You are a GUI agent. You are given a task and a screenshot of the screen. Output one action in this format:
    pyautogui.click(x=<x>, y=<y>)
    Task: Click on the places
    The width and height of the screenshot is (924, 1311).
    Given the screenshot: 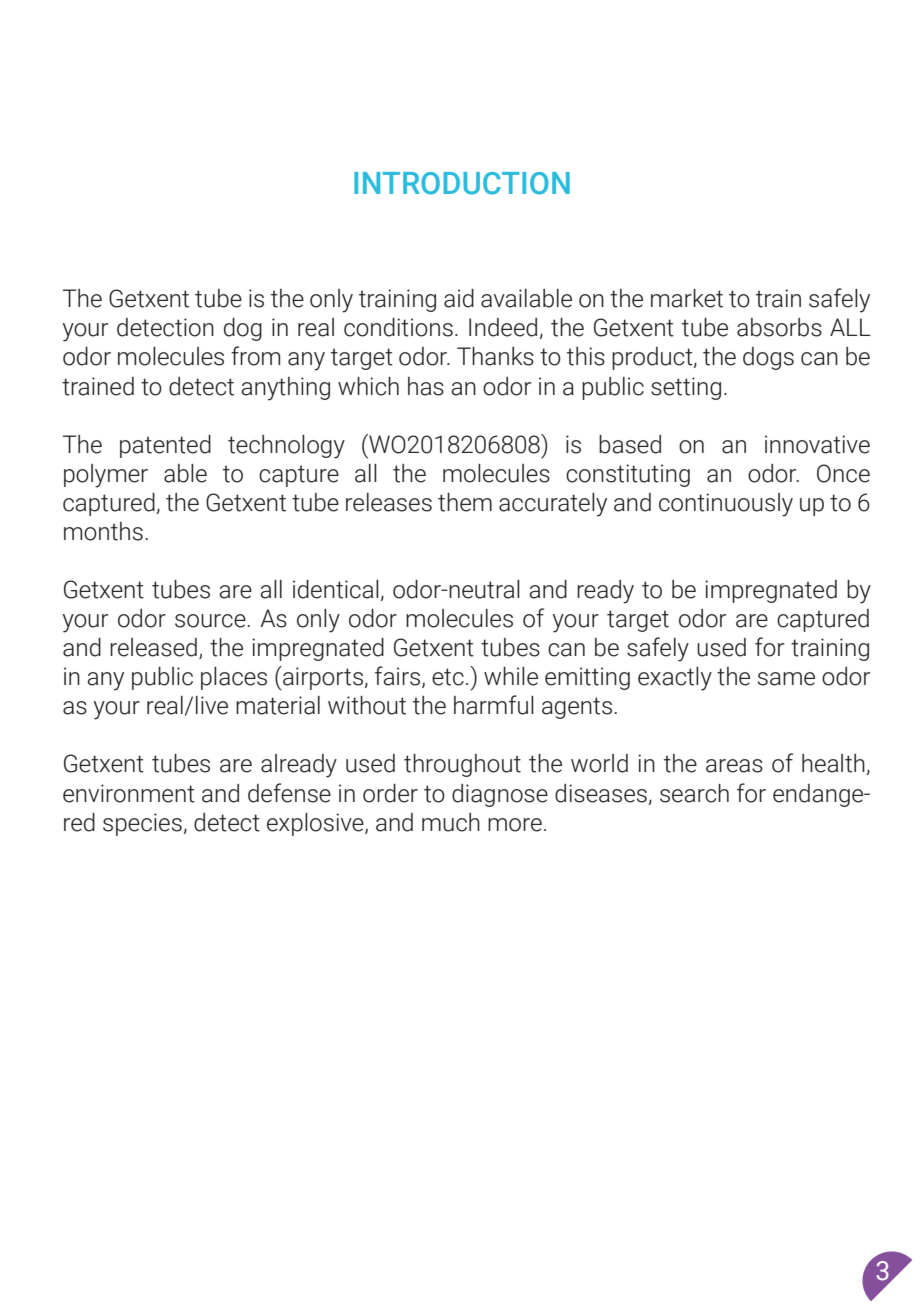 What is the action you would take?
    pyautogui.click(x=234, y=678)
